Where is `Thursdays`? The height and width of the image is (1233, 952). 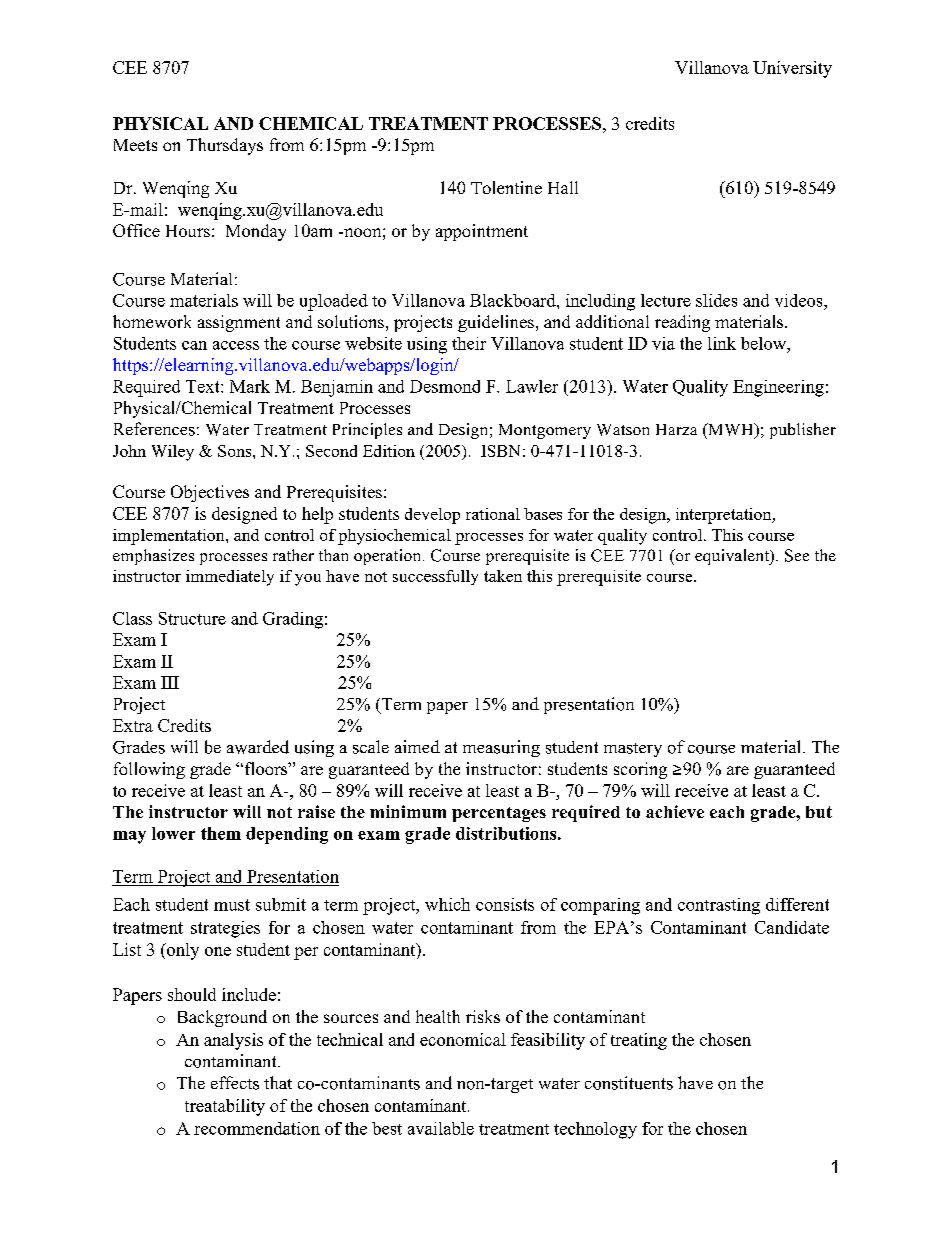
Thursdays is located at coordinates (225, 146).
